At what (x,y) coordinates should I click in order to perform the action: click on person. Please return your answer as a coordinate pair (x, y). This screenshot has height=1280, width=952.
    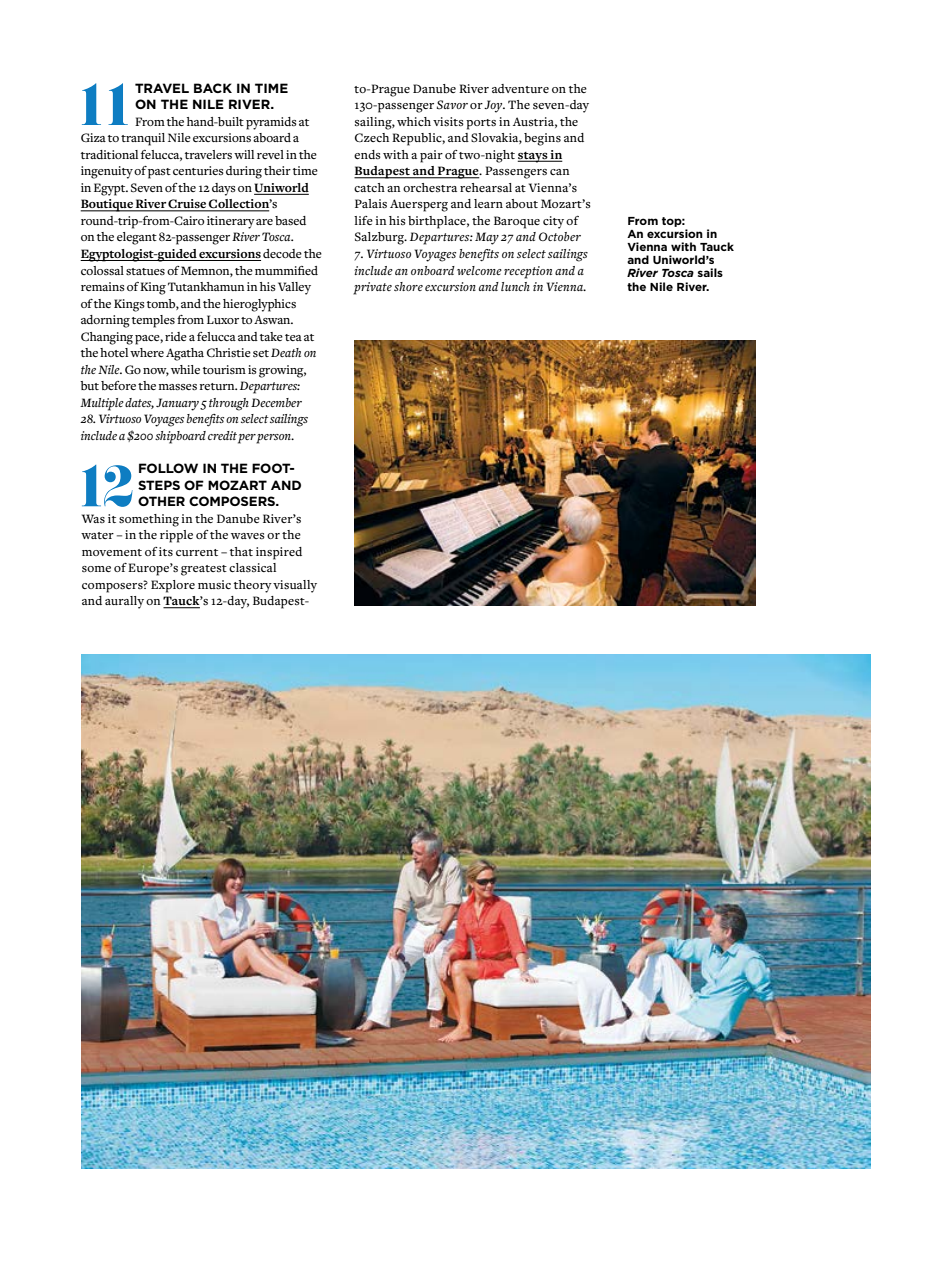
    Looking at the image, I should click on (274, 439).
